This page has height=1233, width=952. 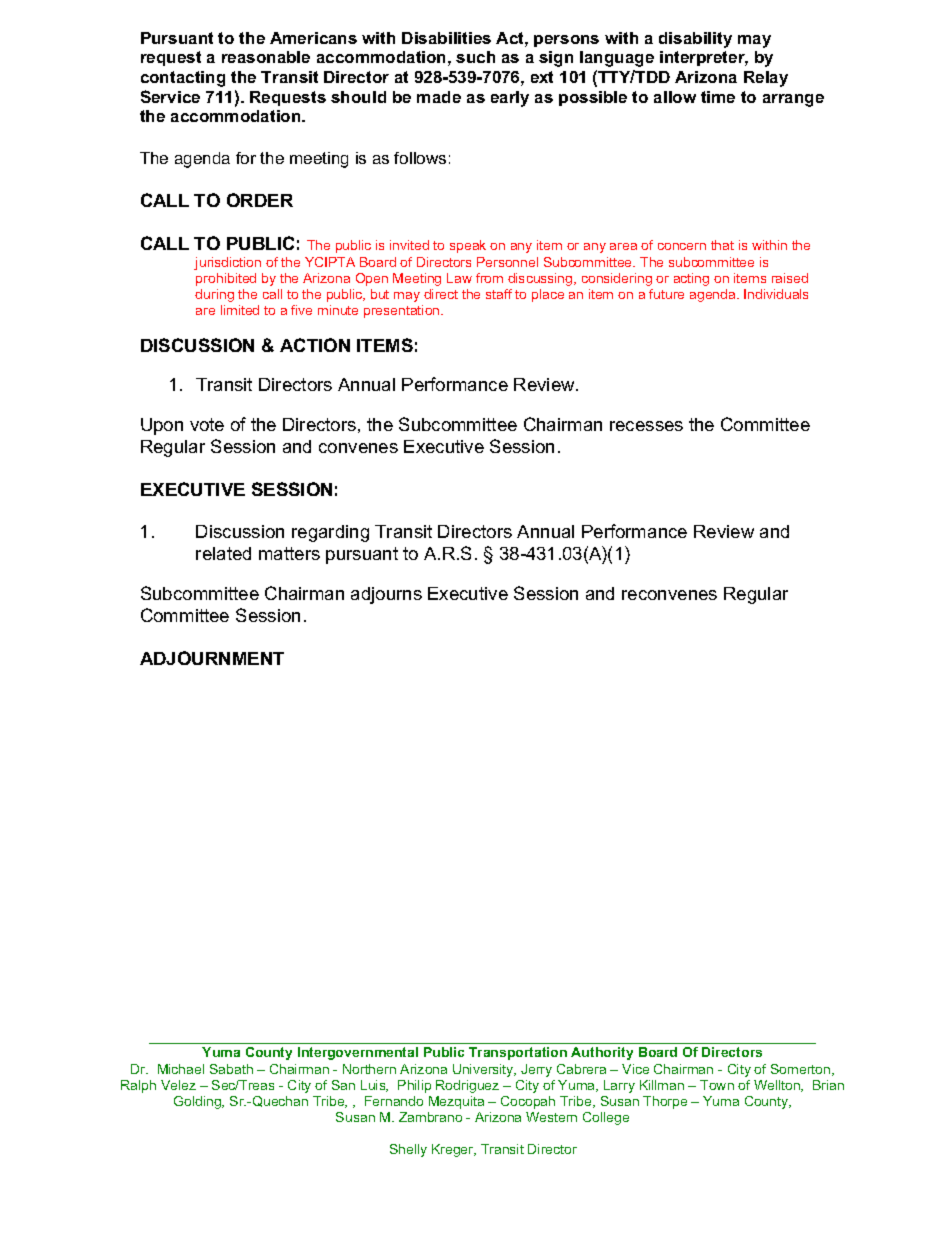 I want to click on ADJOURNMENT, so click(x=212, y=658).
